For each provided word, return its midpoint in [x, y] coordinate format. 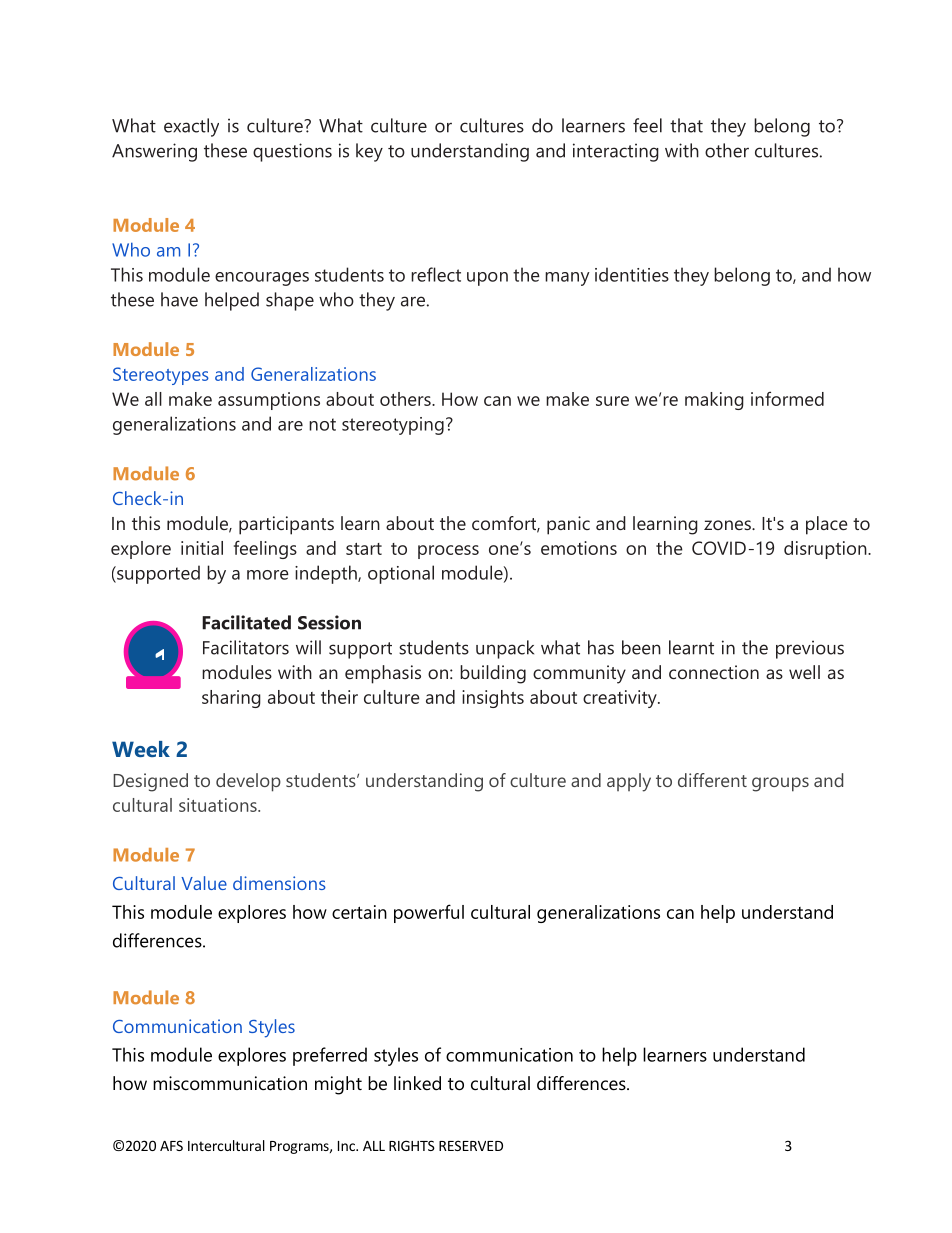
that [686, 125]
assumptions [269, 401]
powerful [429, 913]
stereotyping [393, 426]
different [712, 780]
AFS [171, 1145]
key [369, 152]
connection [714, 672]
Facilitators [246, 647]
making [714, 401]
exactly [191, 127]
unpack [505, 649]
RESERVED [471, 1145]
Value [204, 883]
